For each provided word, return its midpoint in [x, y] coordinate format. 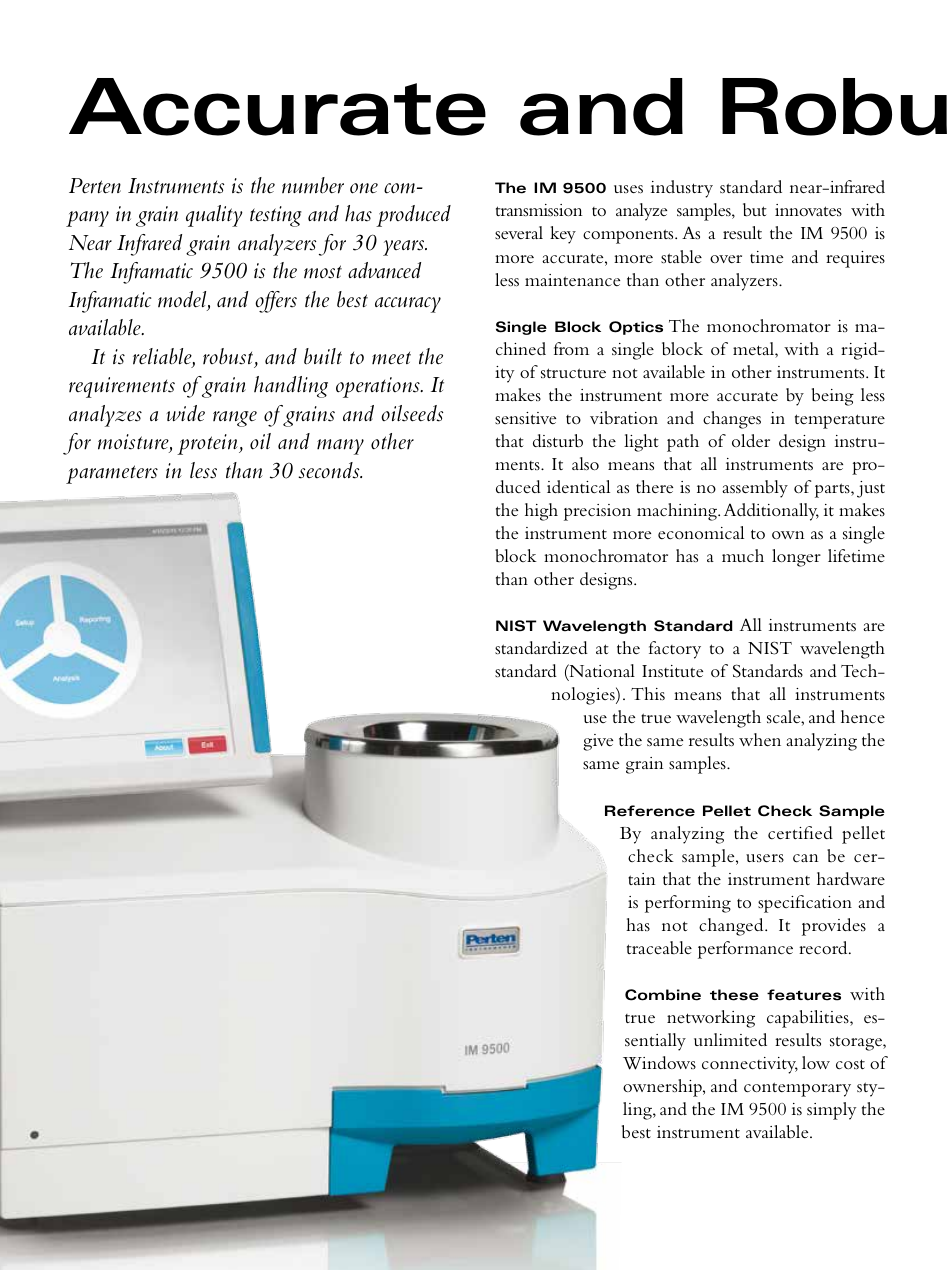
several [519, 232]
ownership [663, 1088]
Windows [659, 1063]
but [755, 210]
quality [214, 216]
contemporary [797, 1089]
